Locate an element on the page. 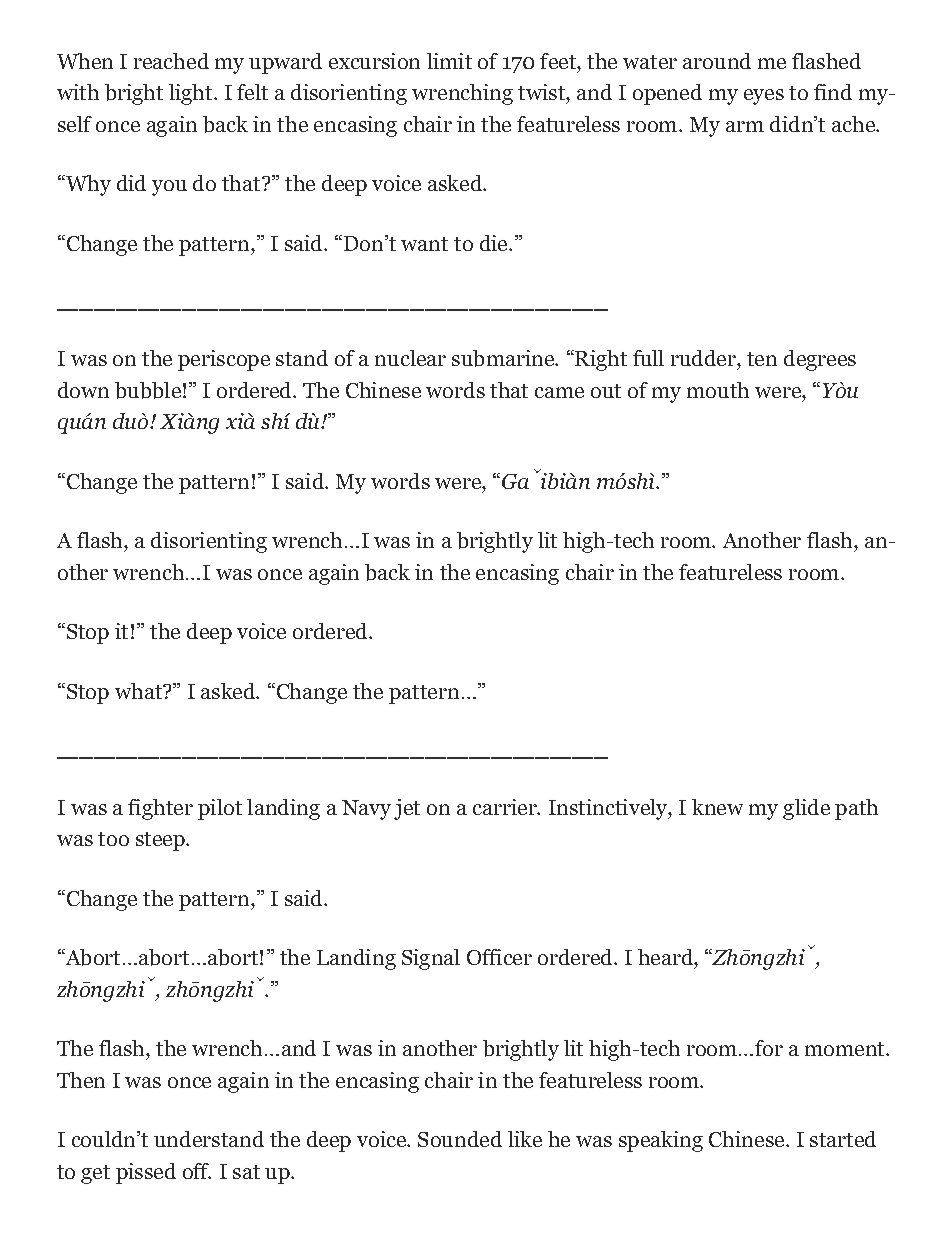 This image has height=1233, width=952. light is located at coordinates (192, 94).
